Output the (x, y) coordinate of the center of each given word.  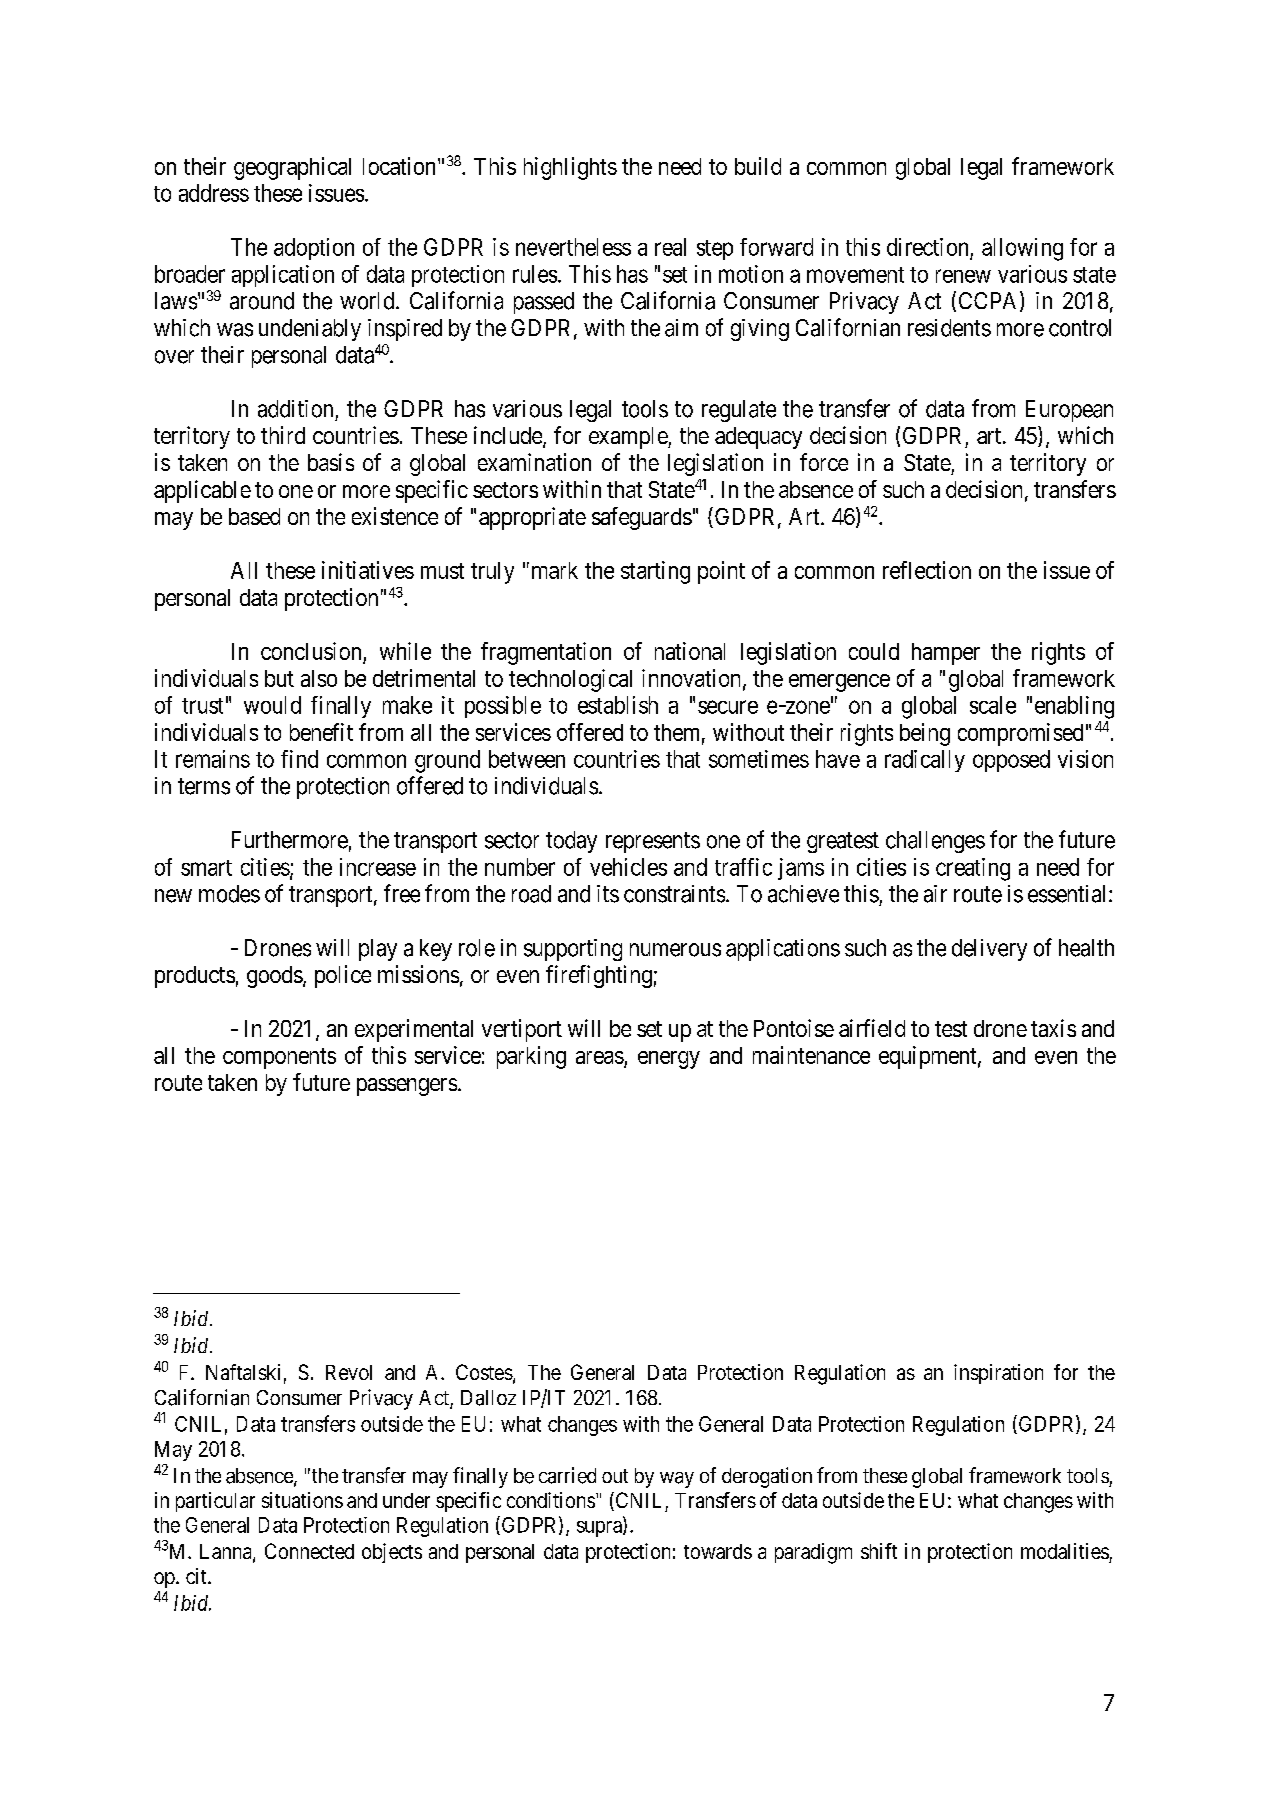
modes (229, 894)
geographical (292, 168)
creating (973, 869)
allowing (1022, 249)
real (670, 247)
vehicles (628, 867)
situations (302, 1500)
